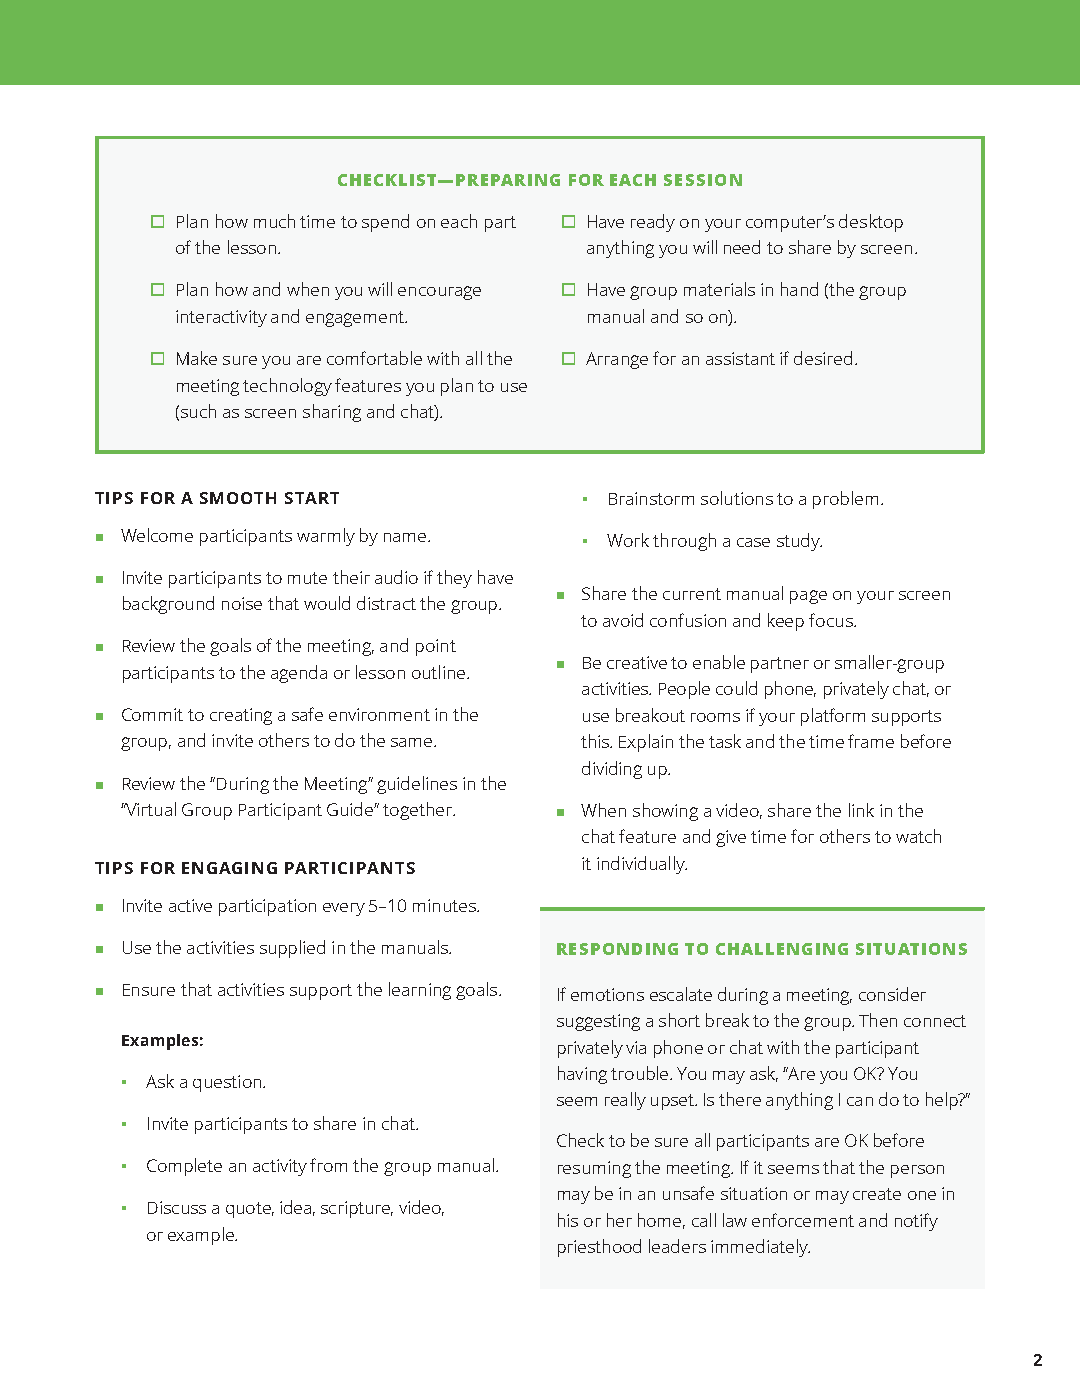 Image resolution: width=1080 pixels, height=1398 pixels. I want to click on priesthood, so click(599, 1248).
